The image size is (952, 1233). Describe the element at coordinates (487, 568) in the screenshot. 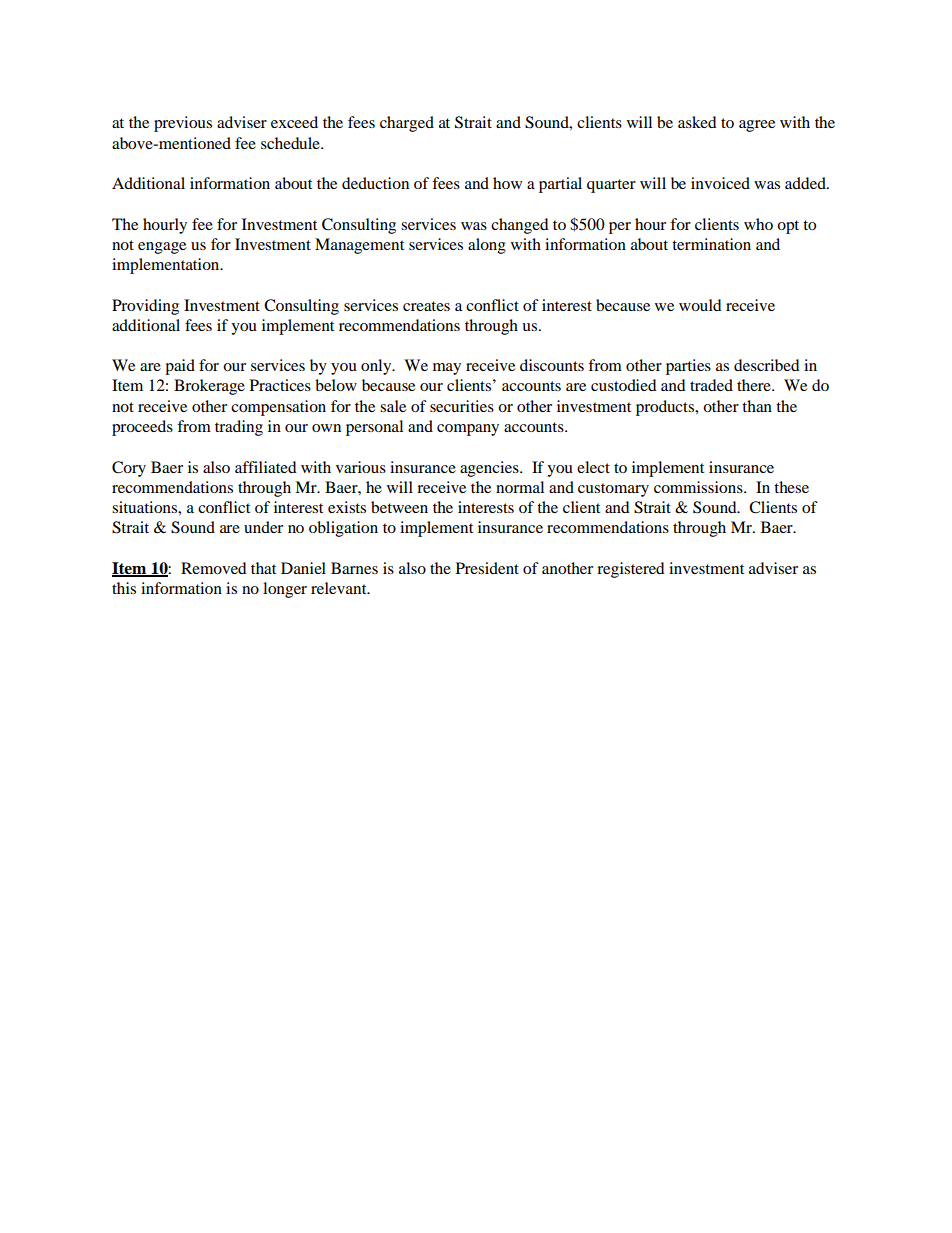

I see `President` at that location.
